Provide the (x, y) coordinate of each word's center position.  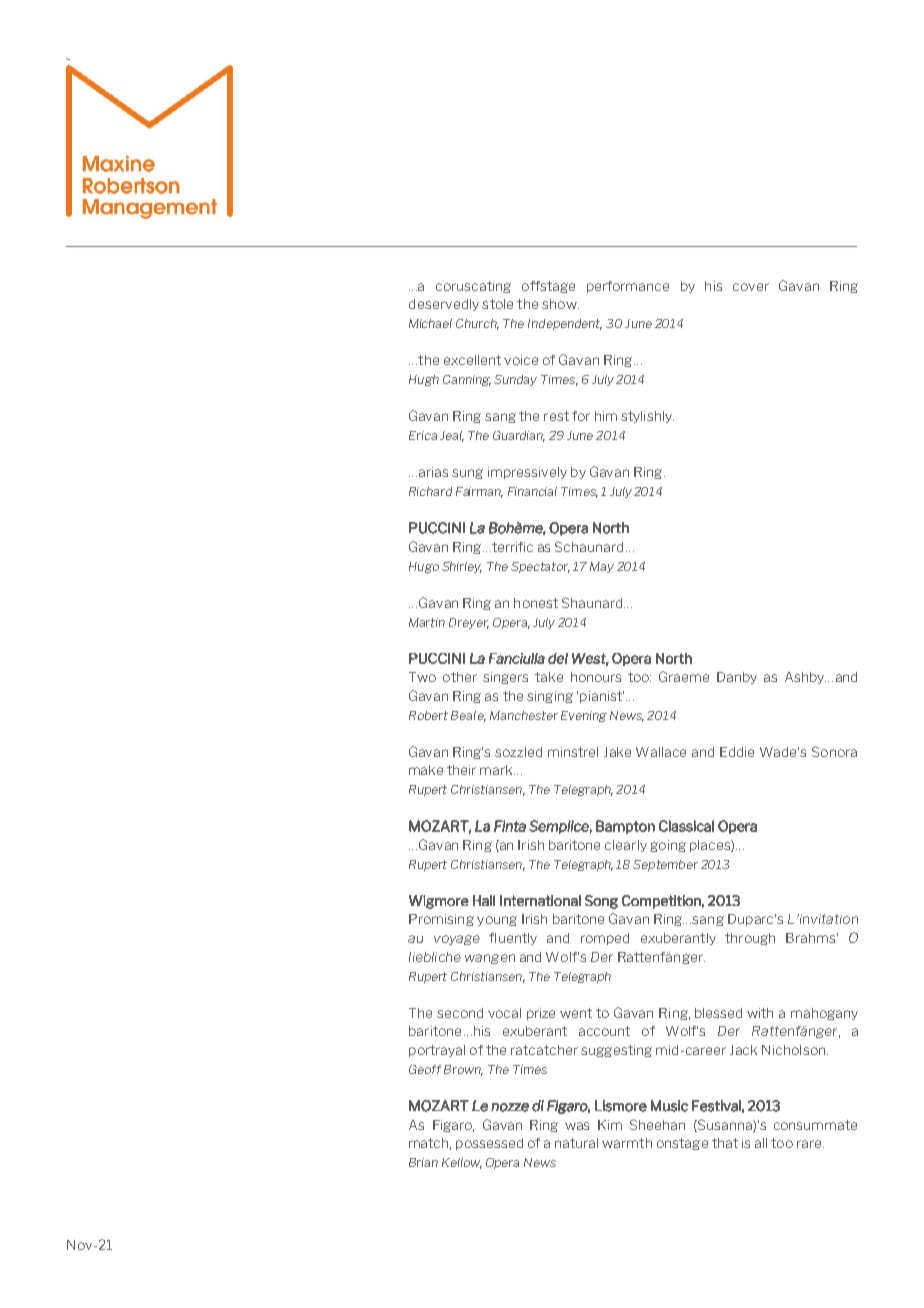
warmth (627, 1143)
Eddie (737, 752)
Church (477, 324)
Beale (468, 716)
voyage (457, 940)
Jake (617, 752)
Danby (737, 678)
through (750, 939)
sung (467, 474)
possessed (489, 1144)
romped (605, 939)
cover (751, 287)
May (602, 567)
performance (628, 287)
